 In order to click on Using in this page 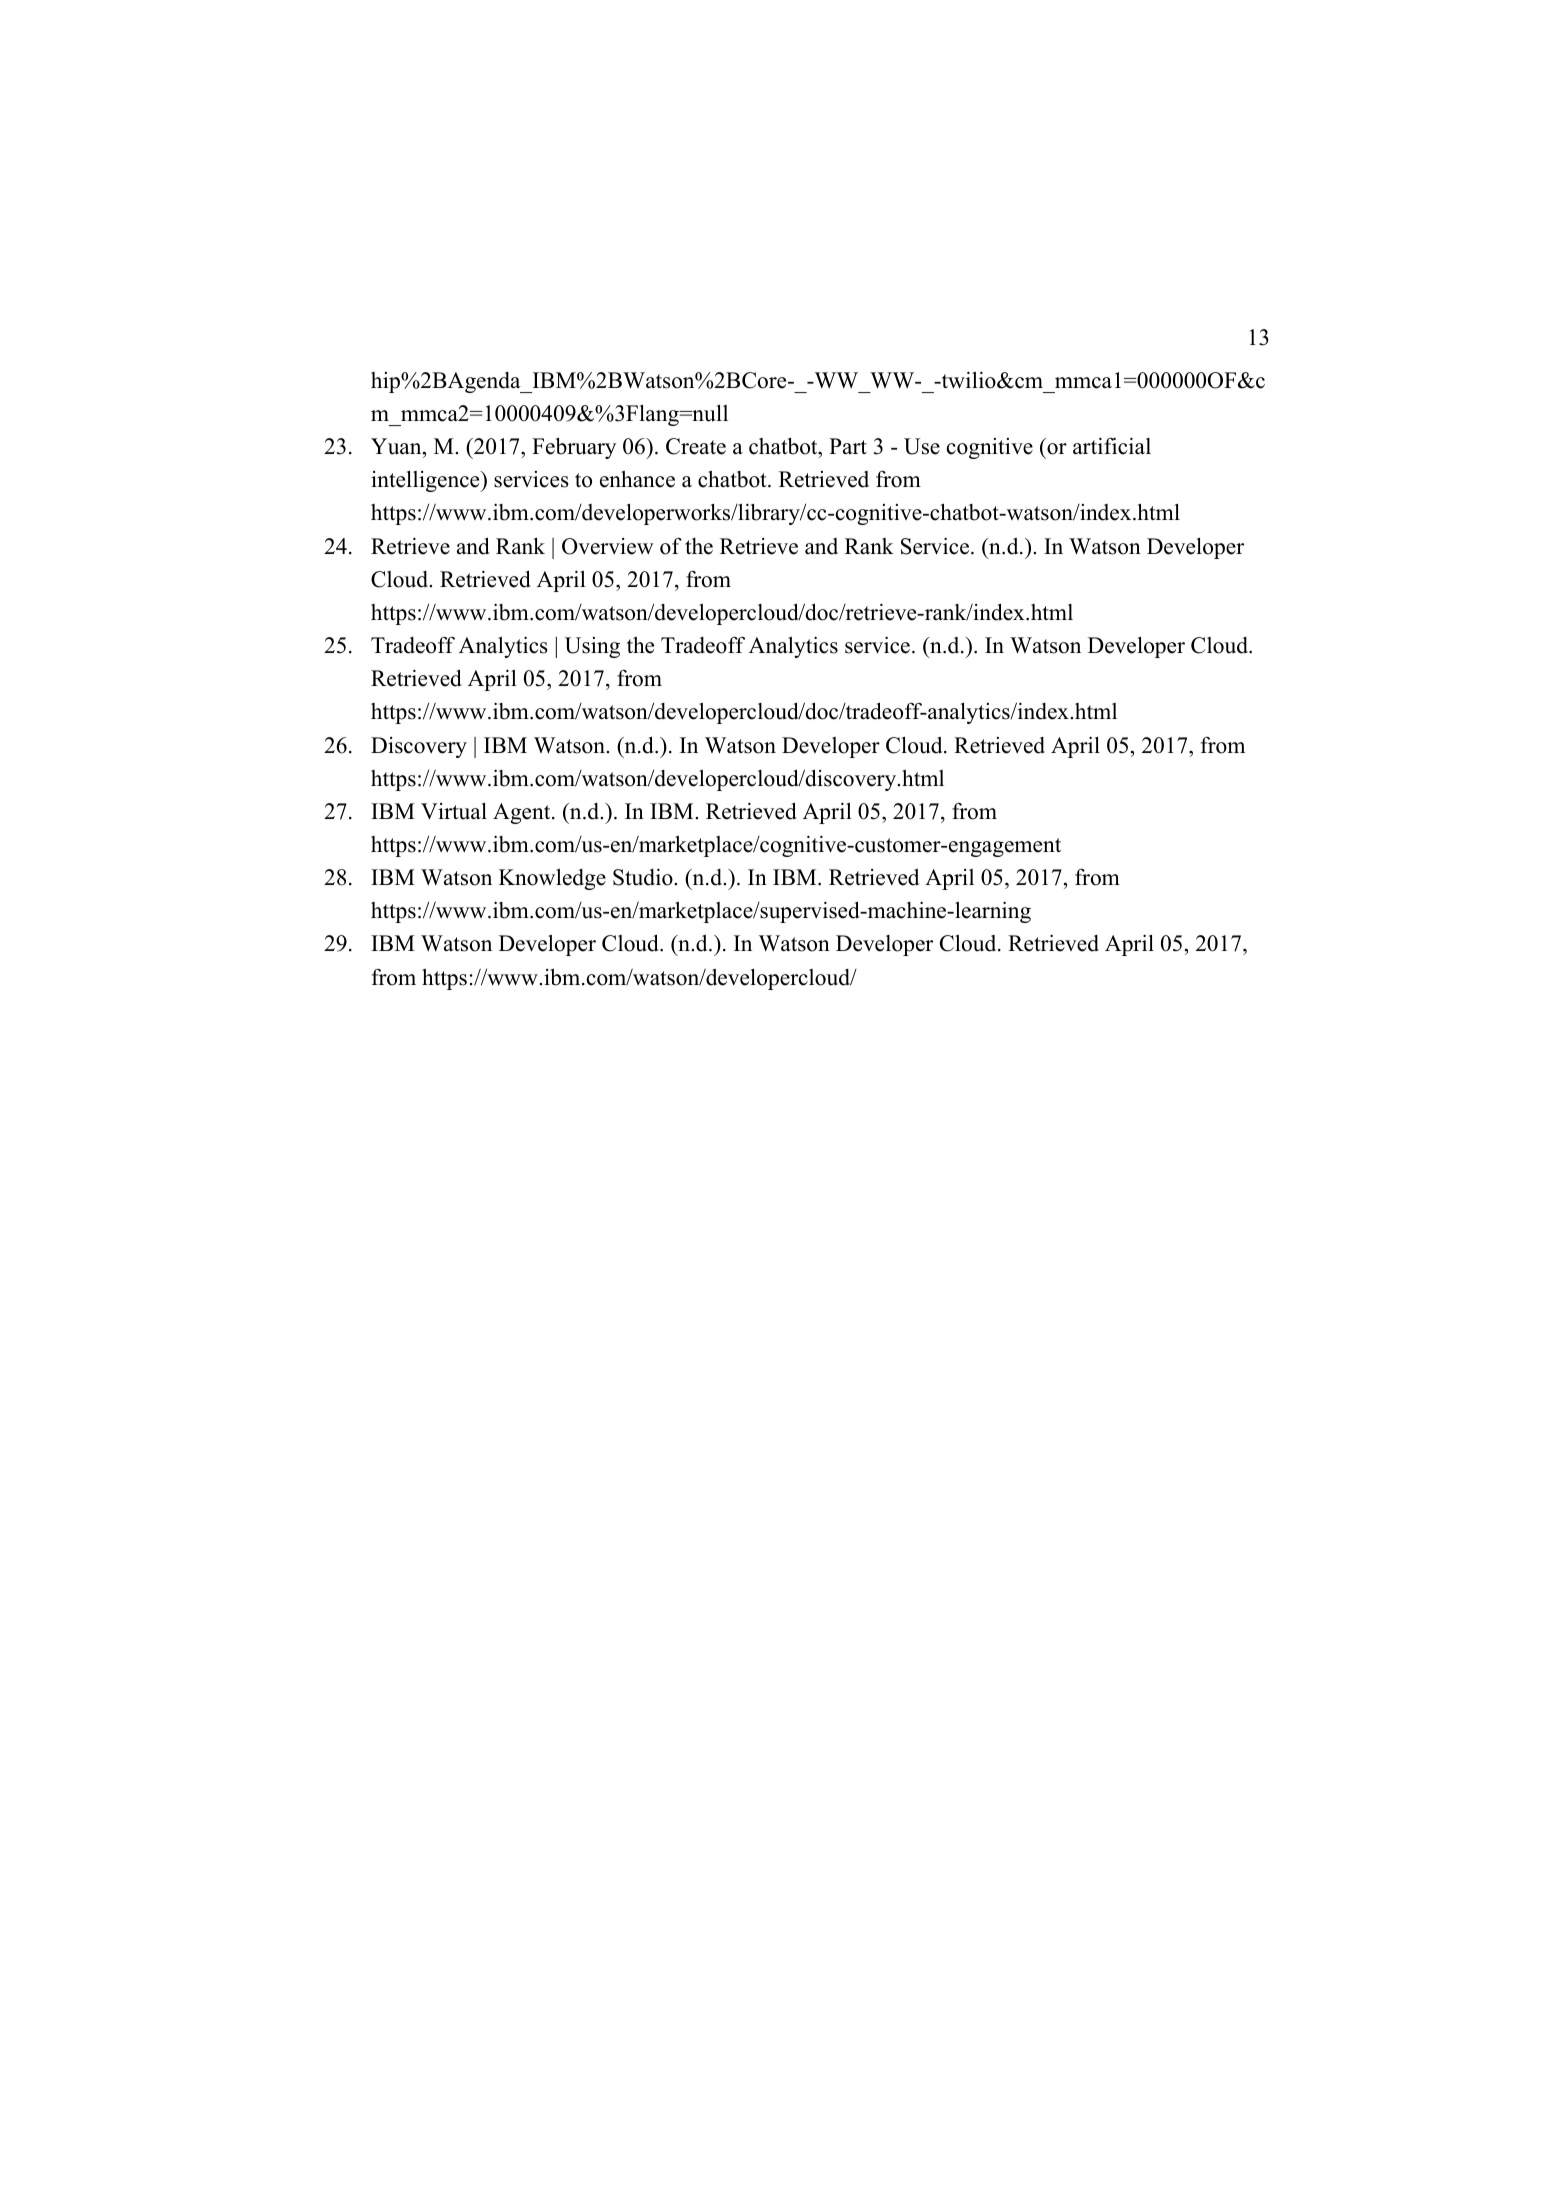, I will do `click(592, 647)`.
